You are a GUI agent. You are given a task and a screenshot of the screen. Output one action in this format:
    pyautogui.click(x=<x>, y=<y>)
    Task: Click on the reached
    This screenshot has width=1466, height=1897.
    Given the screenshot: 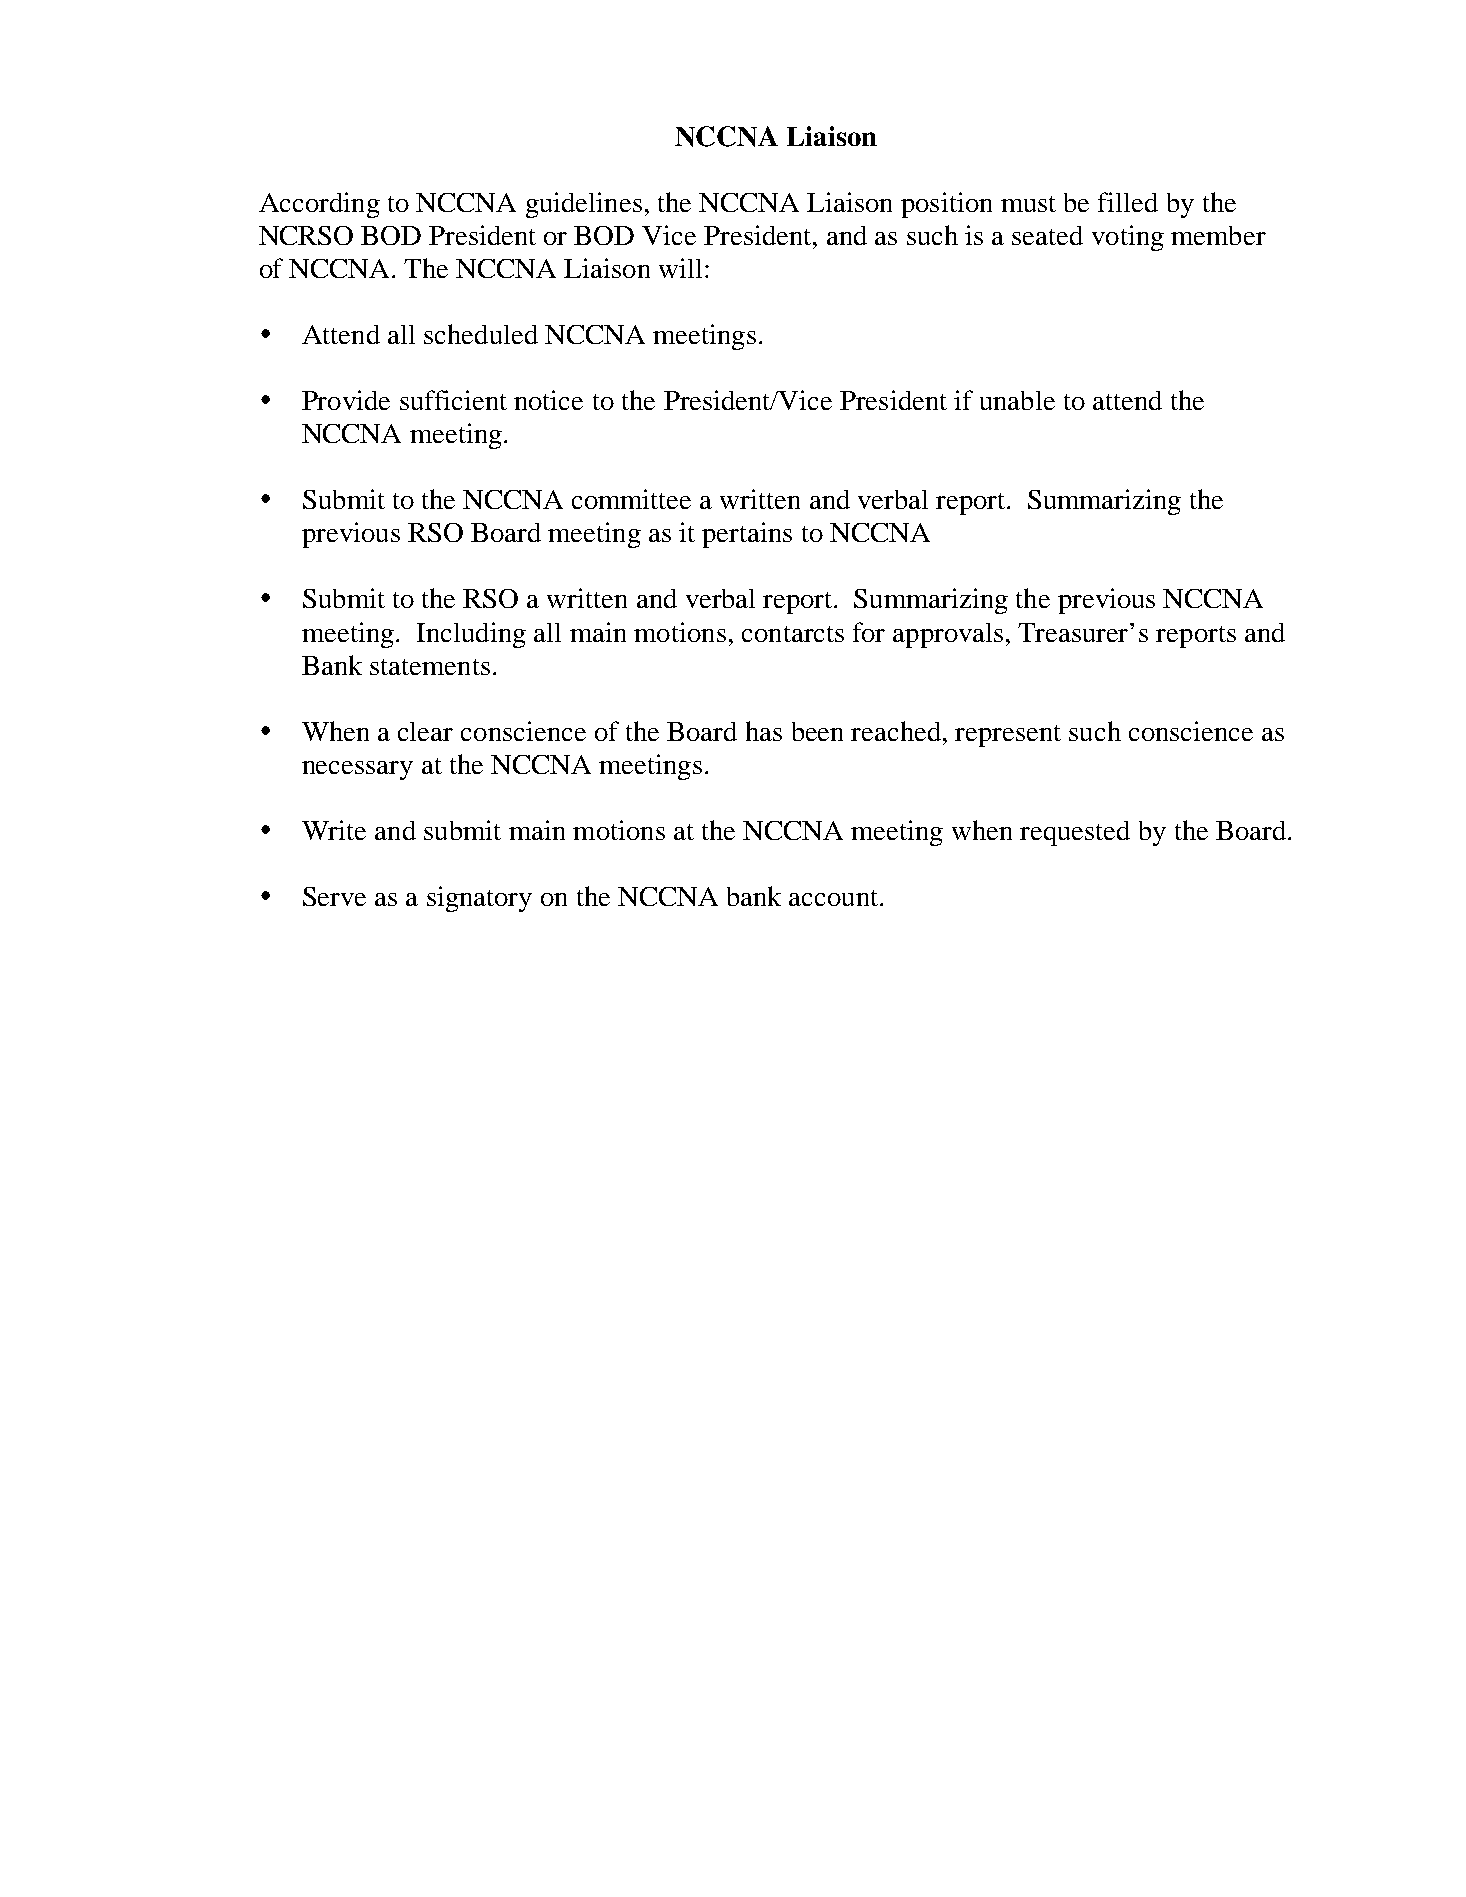 What is the action you would take?
    pyautogui.click(x=896, y=731)
